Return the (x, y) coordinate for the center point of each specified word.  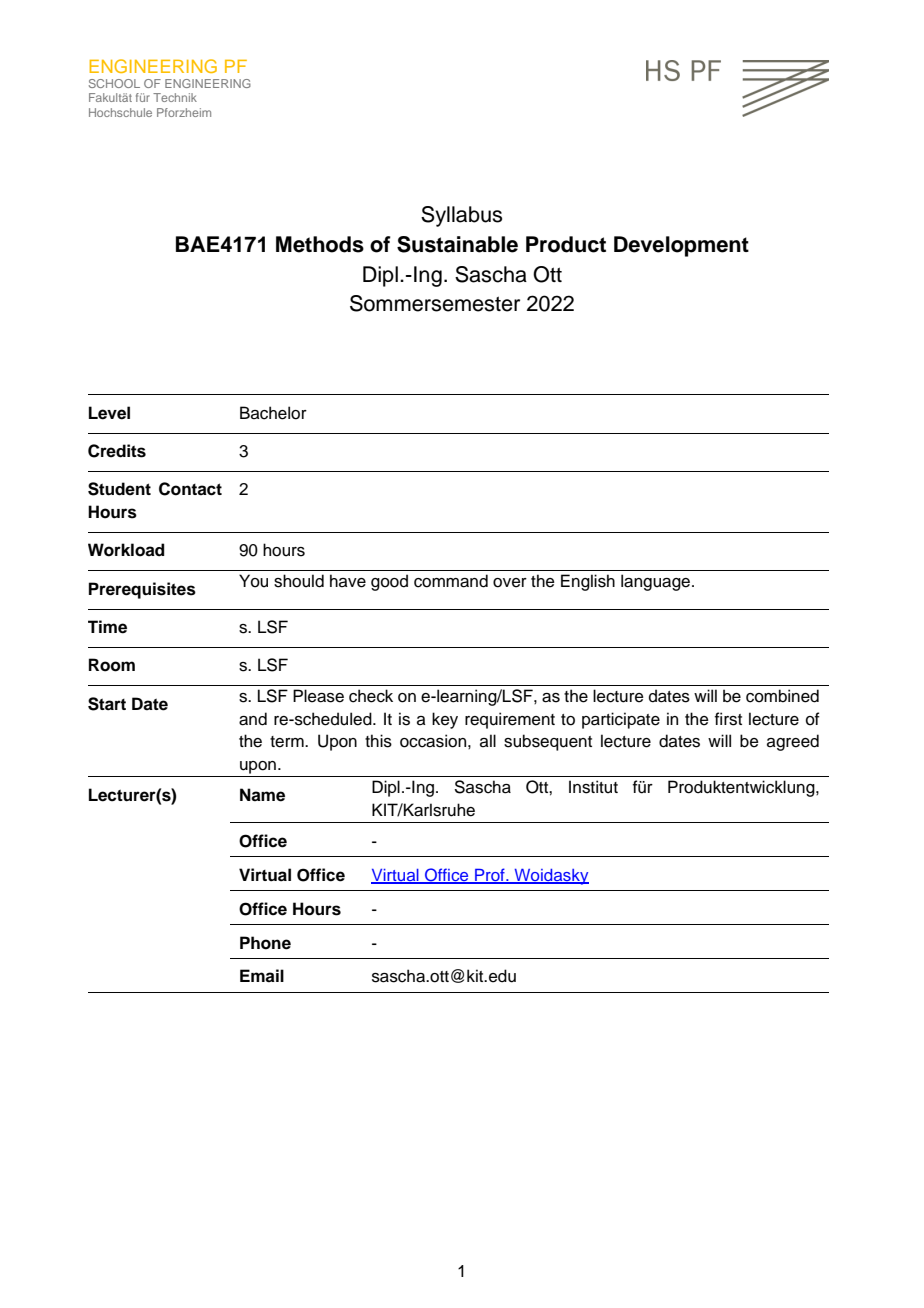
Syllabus (461, 216)
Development (681, 246)
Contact (190, 489)
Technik (175, 97)
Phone (265, 943)
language (657, 582)
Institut (593, 787)
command (451, 581)
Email (262, 975)
